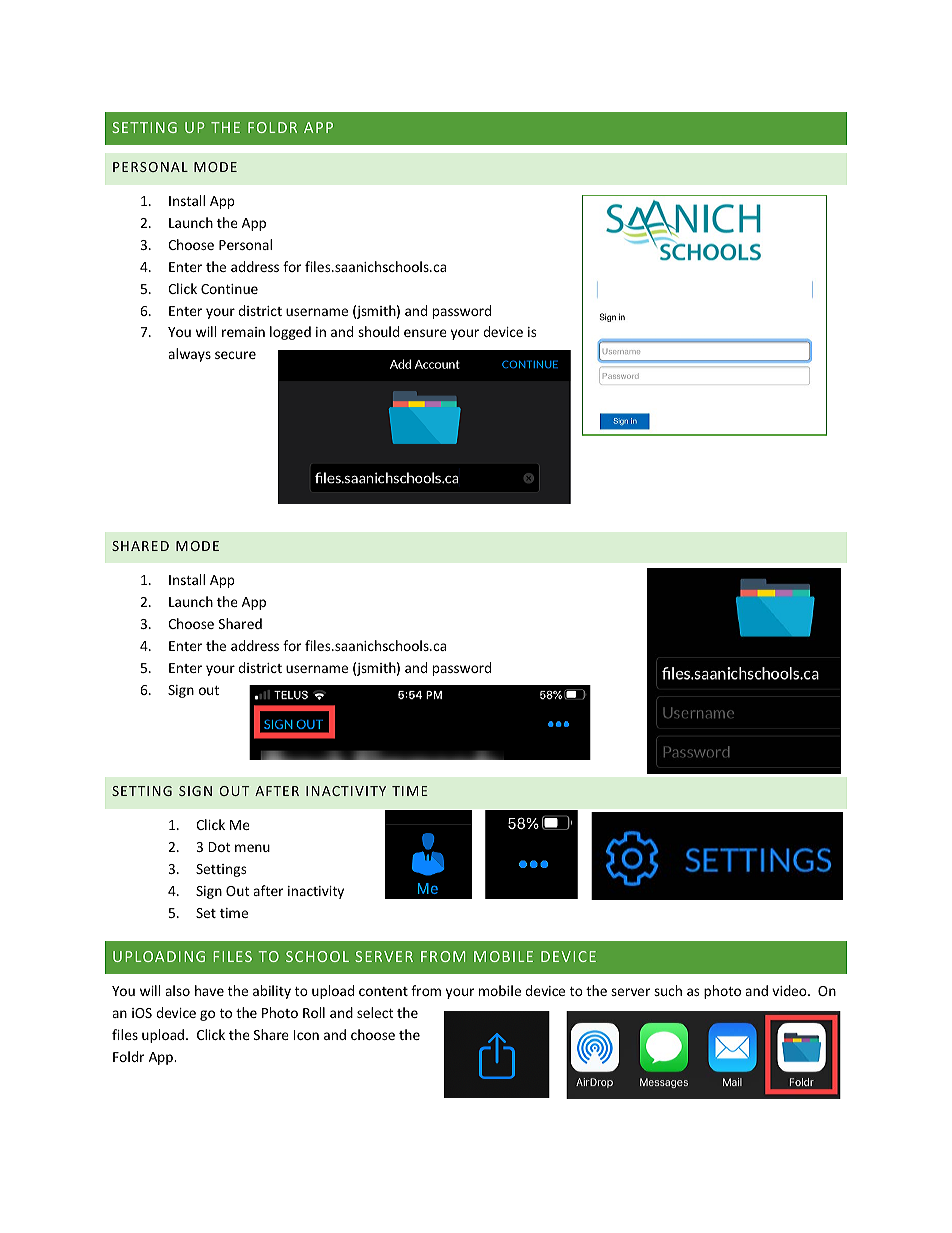  I want to click on always, so click(189, 355).
